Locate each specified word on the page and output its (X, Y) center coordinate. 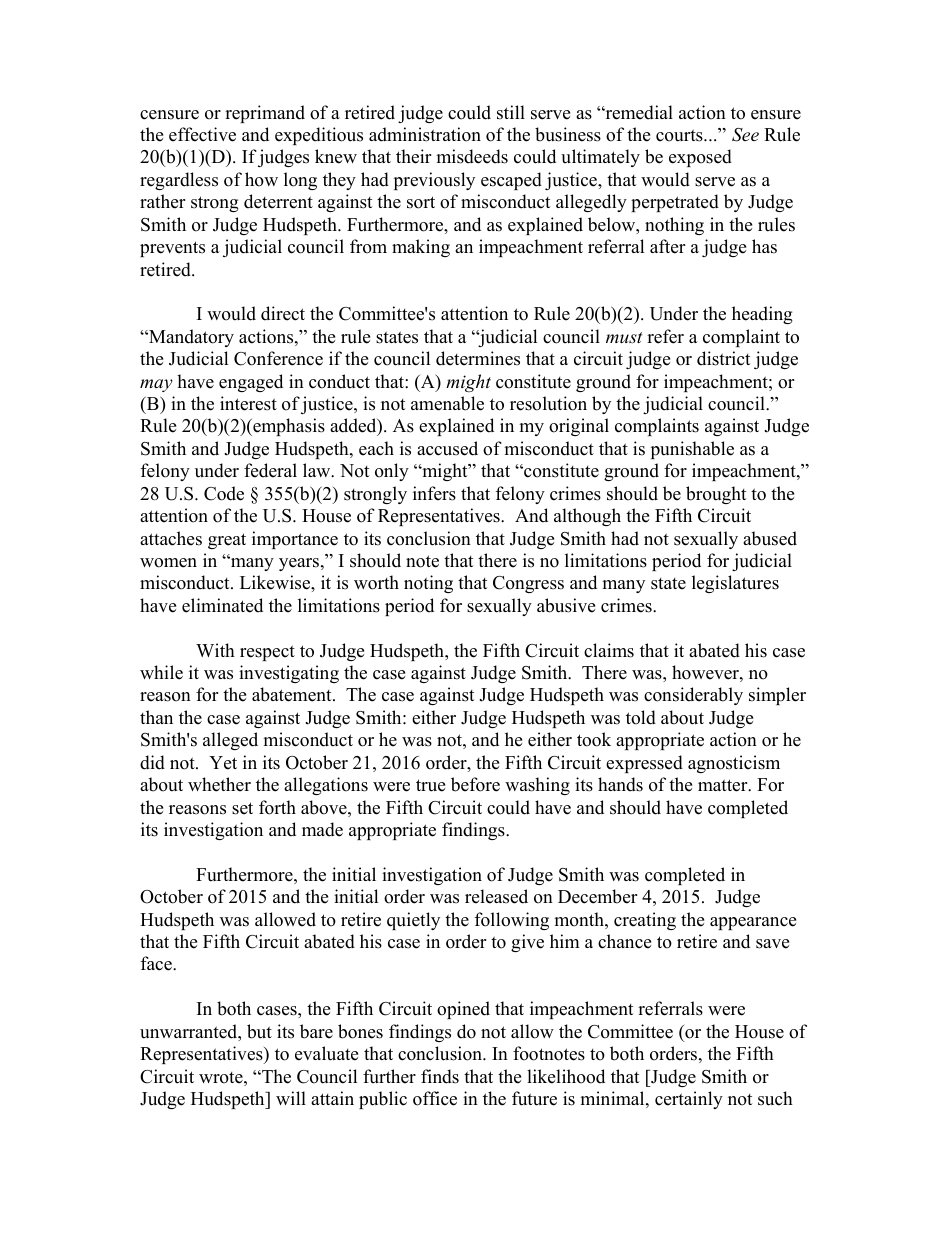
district (723, 358)
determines (478, 358)
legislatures (735, 584)
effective (202, 134)
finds (440, 1076)
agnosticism (734, 764)
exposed (700, 158)
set (242, 808)
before (475, 784)
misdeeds (472, 156)
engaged (251, 383)
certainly (689, 1100)
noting (428, 584)
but (259, 1031)
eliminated (222, 605)
